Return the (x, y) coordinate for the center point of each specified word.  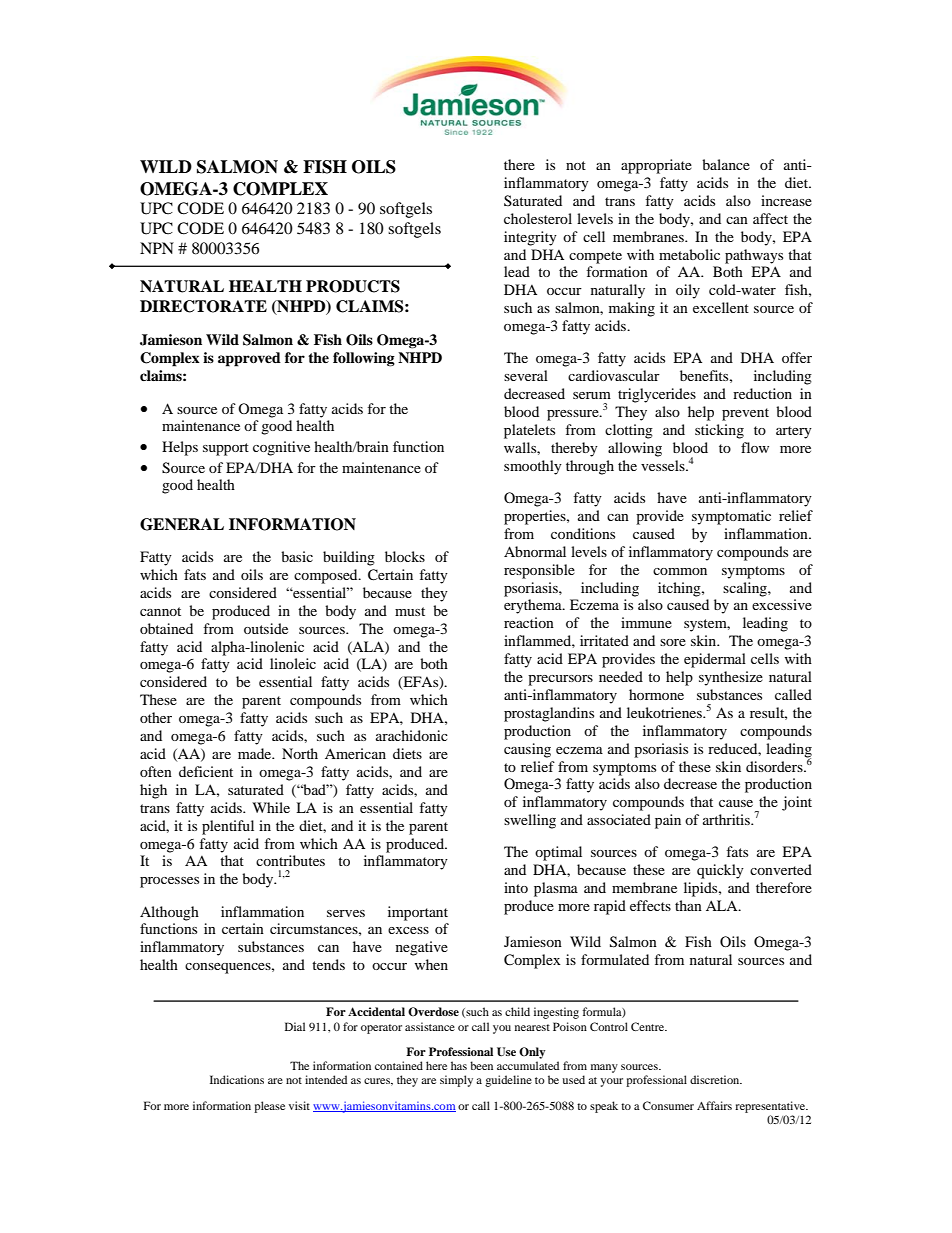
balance (726, 164)
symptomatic (731, 517)
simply (456, 1081)
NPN (157, 248)
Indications (237, 1079)
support (226, 449)
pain (668, 821)
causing (527, 750)
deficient (206, 771)
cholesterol (538, 218)
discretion (716, 1079)
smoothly (533, 467)
